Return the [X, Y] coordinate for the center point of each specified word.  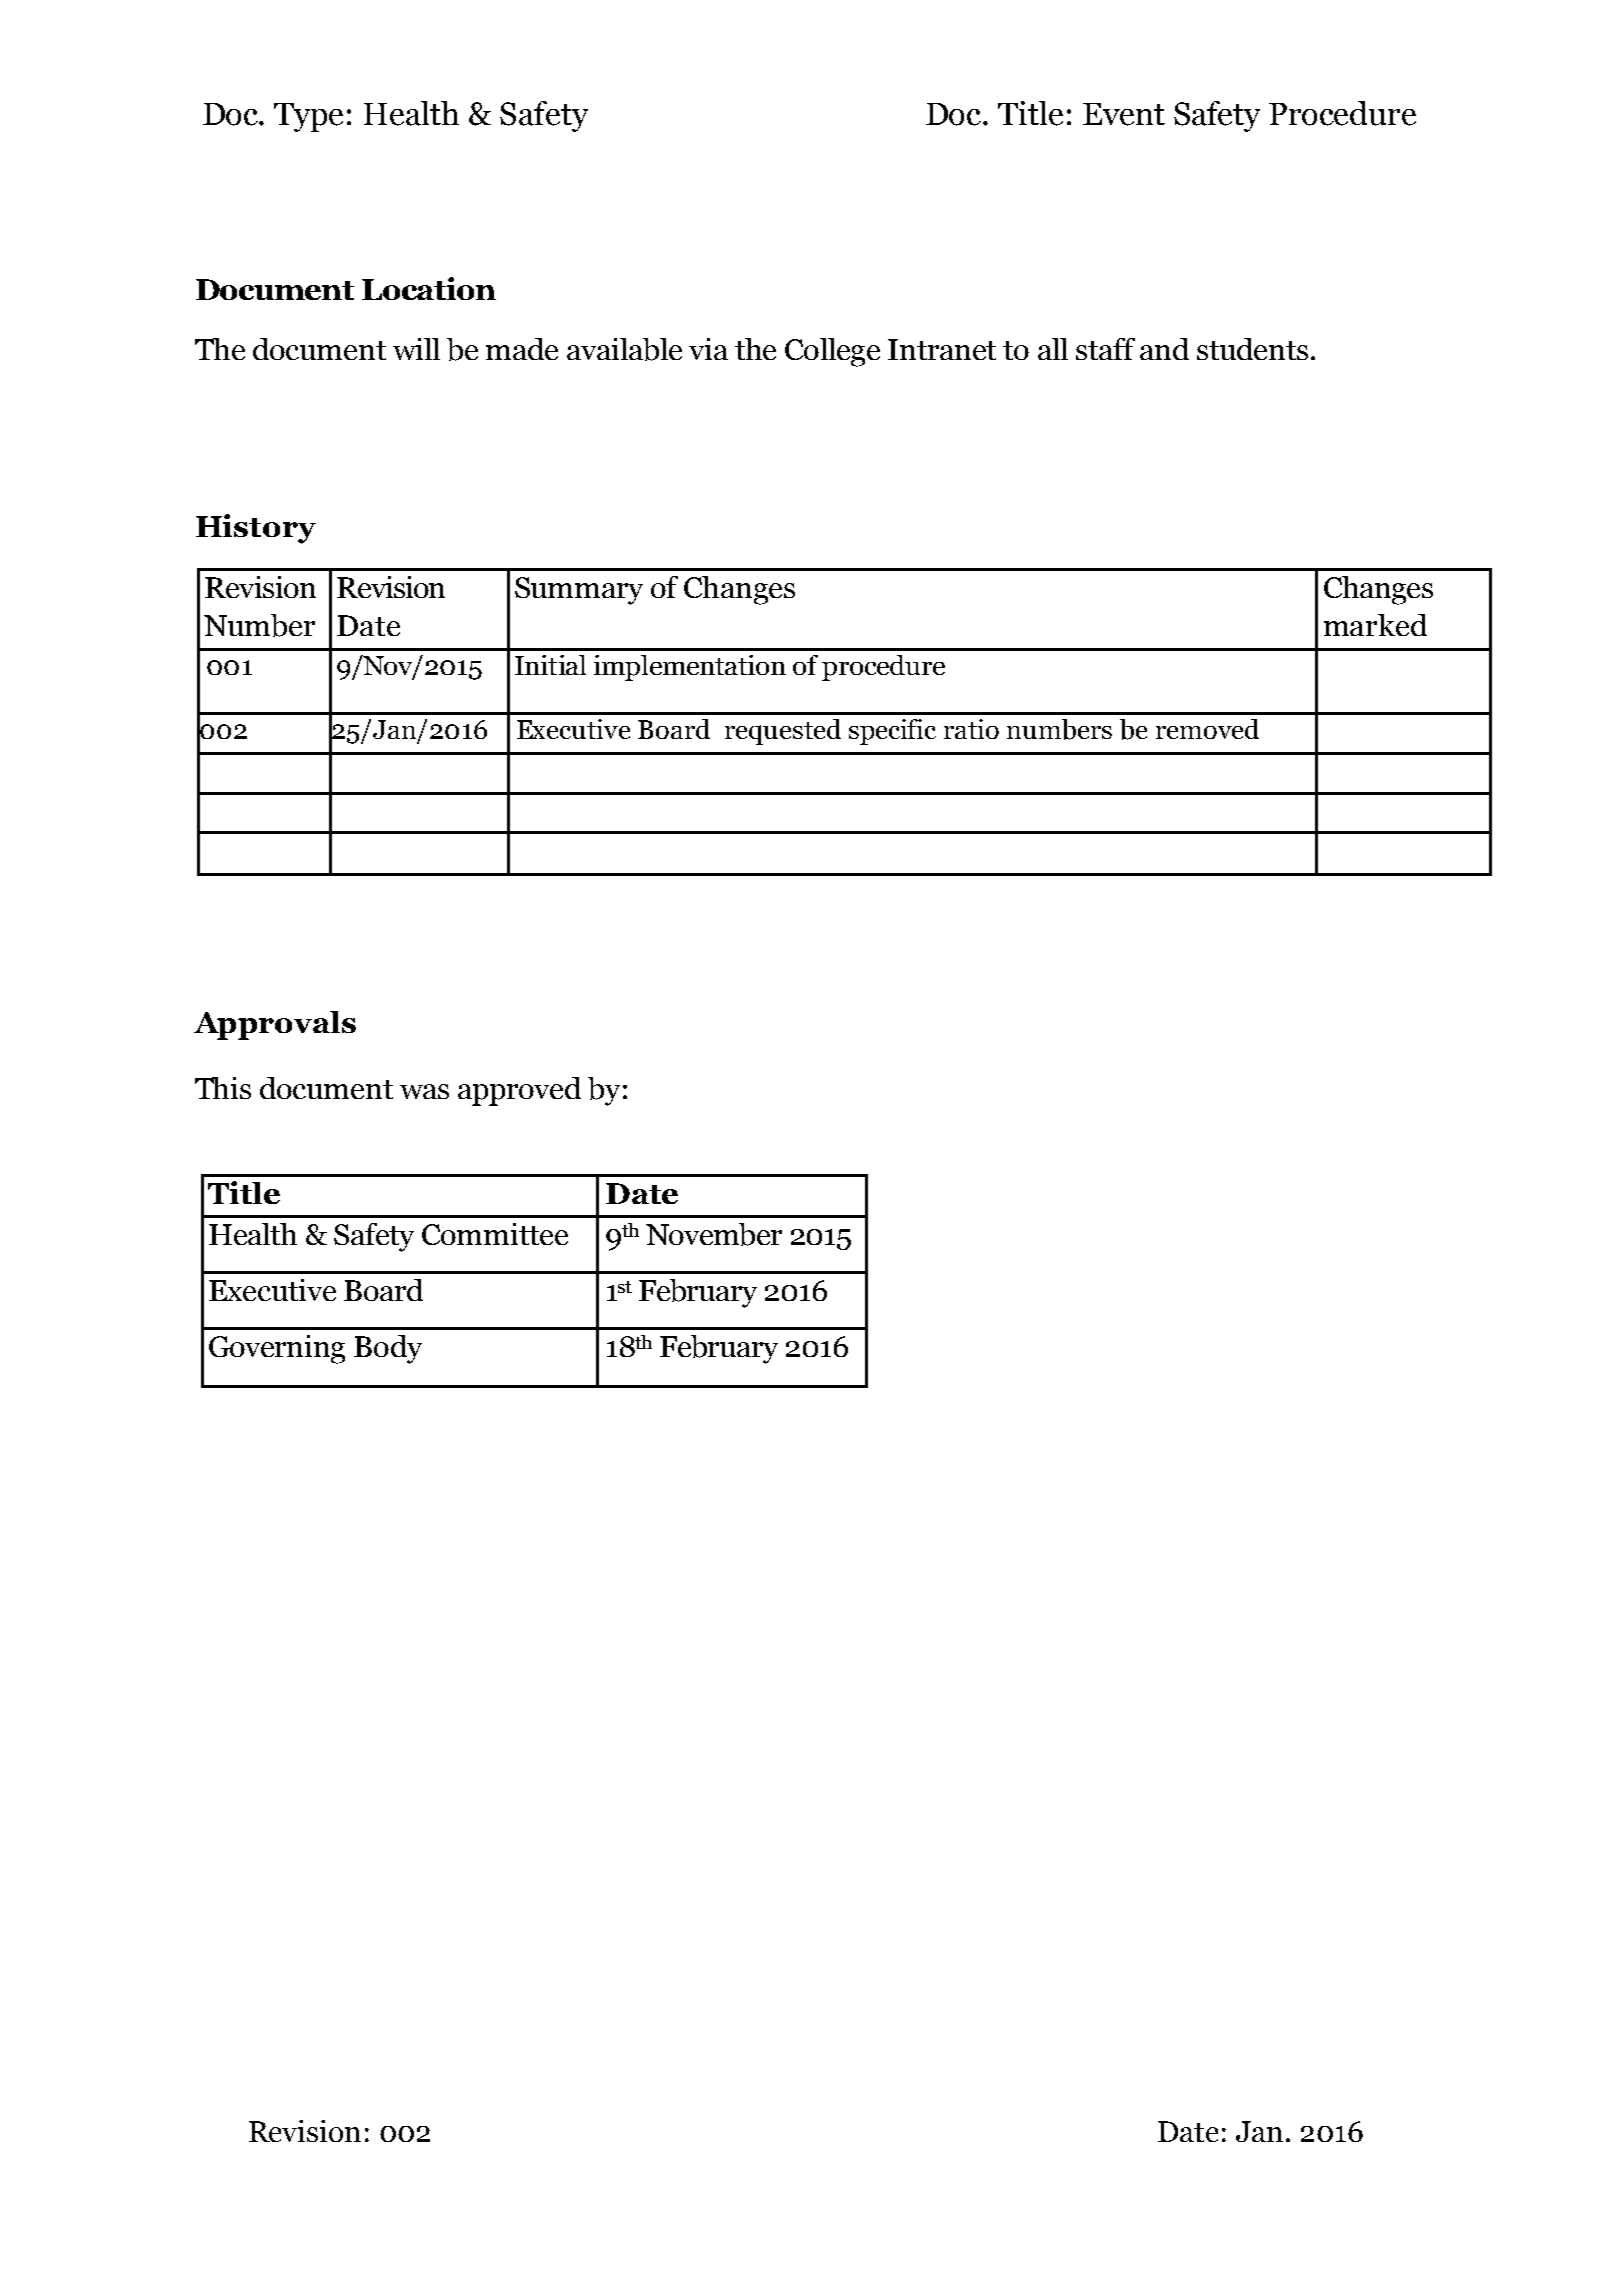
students [1252, 349]
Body [388, 1349]
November [714, 1234]
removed [1207, 729]
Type [308, 117]
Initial [550, 665]
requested [783, 732]
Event [1124, 114]
